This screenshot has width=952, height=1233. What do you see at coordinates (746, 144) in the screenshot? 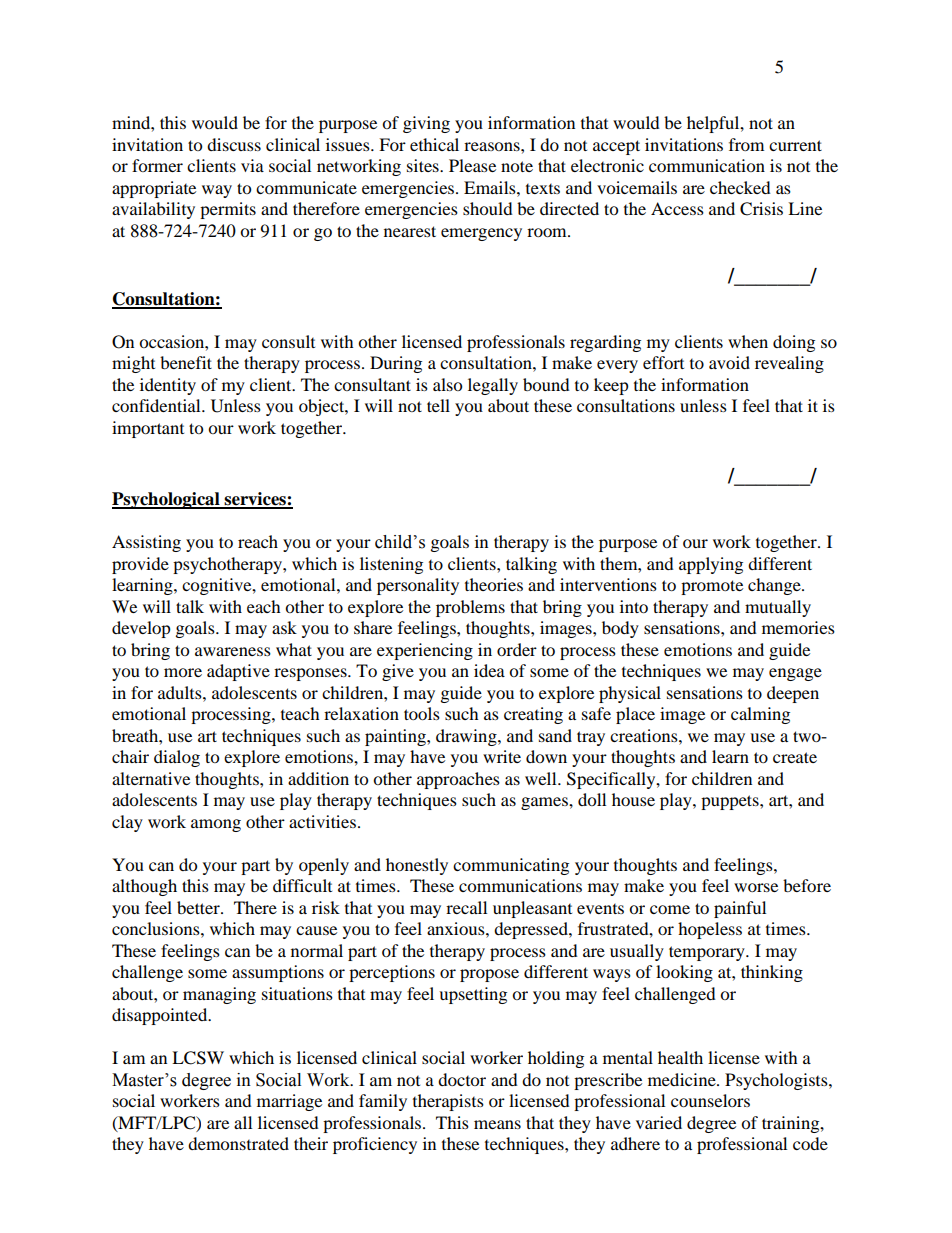
I see `from` at bounding box center [746, 144].
